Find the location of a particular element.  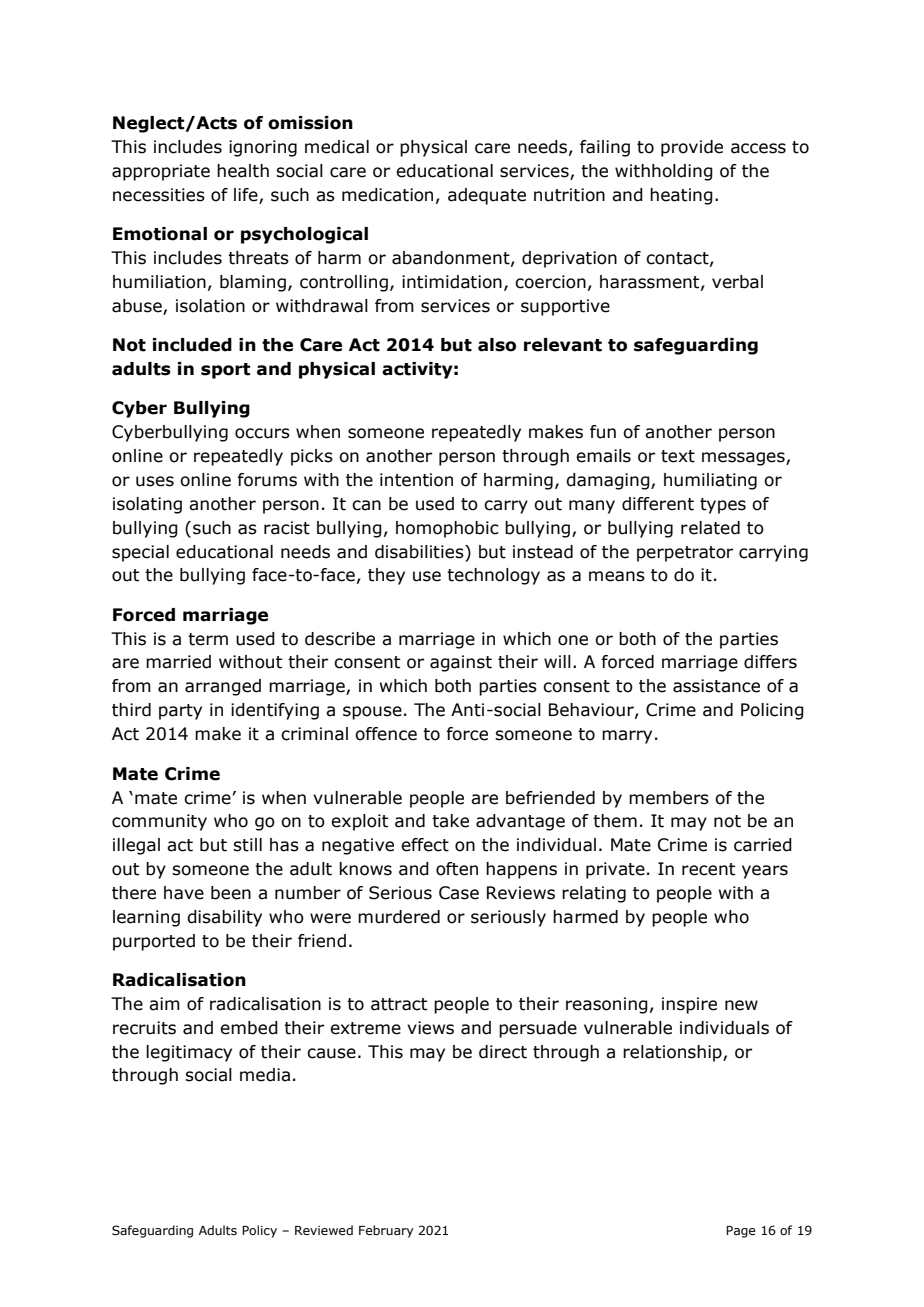

take is located at coordinates (450, 821).
